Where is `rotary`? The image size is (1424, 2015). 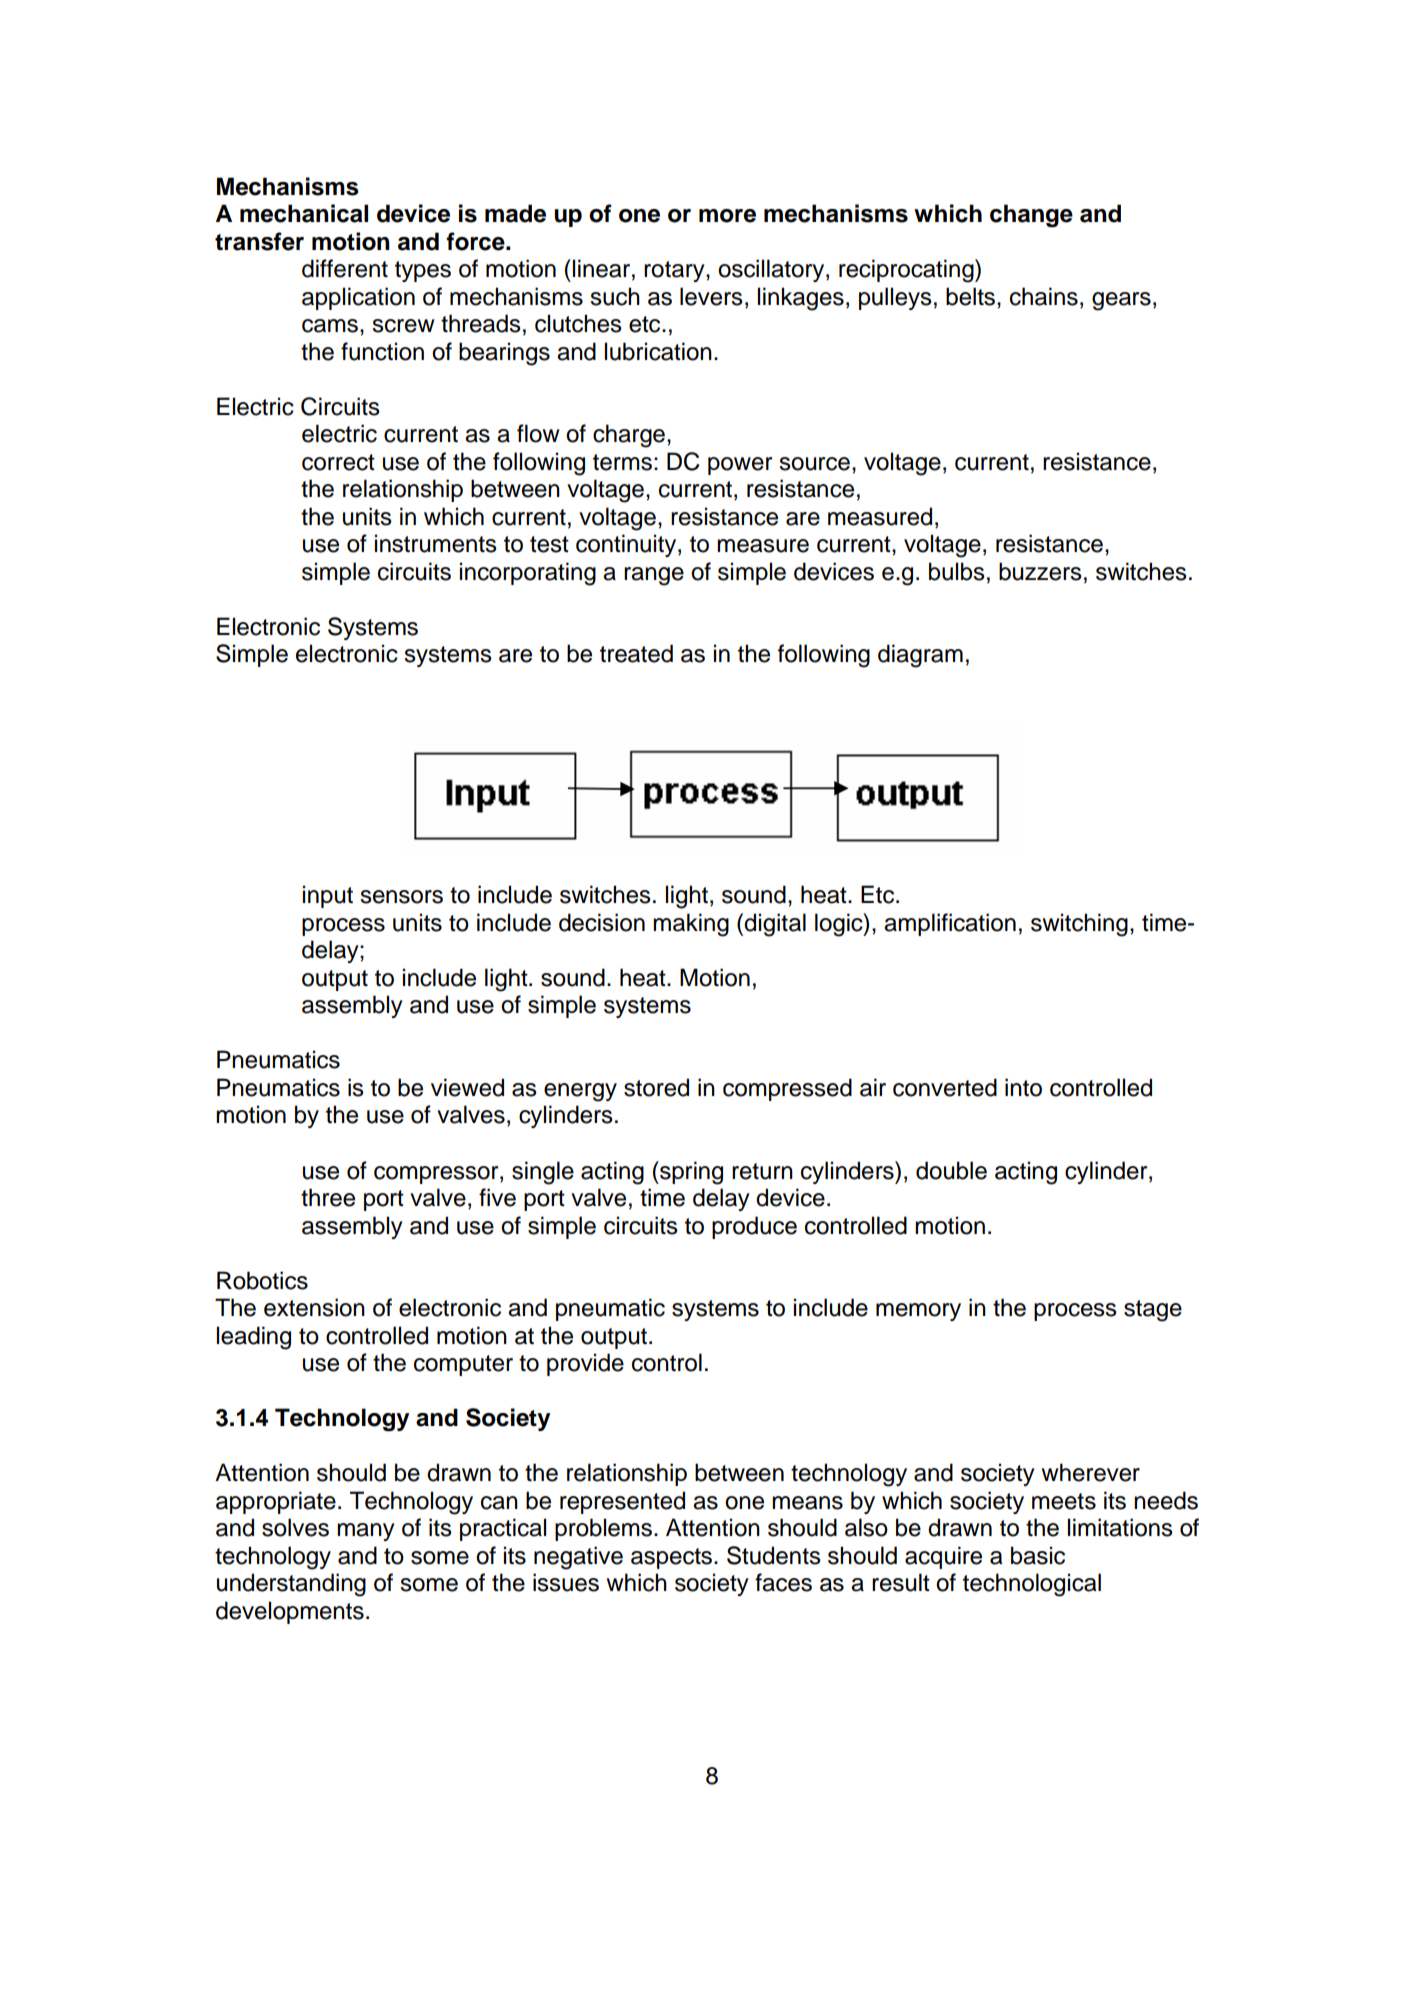
rotary is located at coordinates (675, 271).
